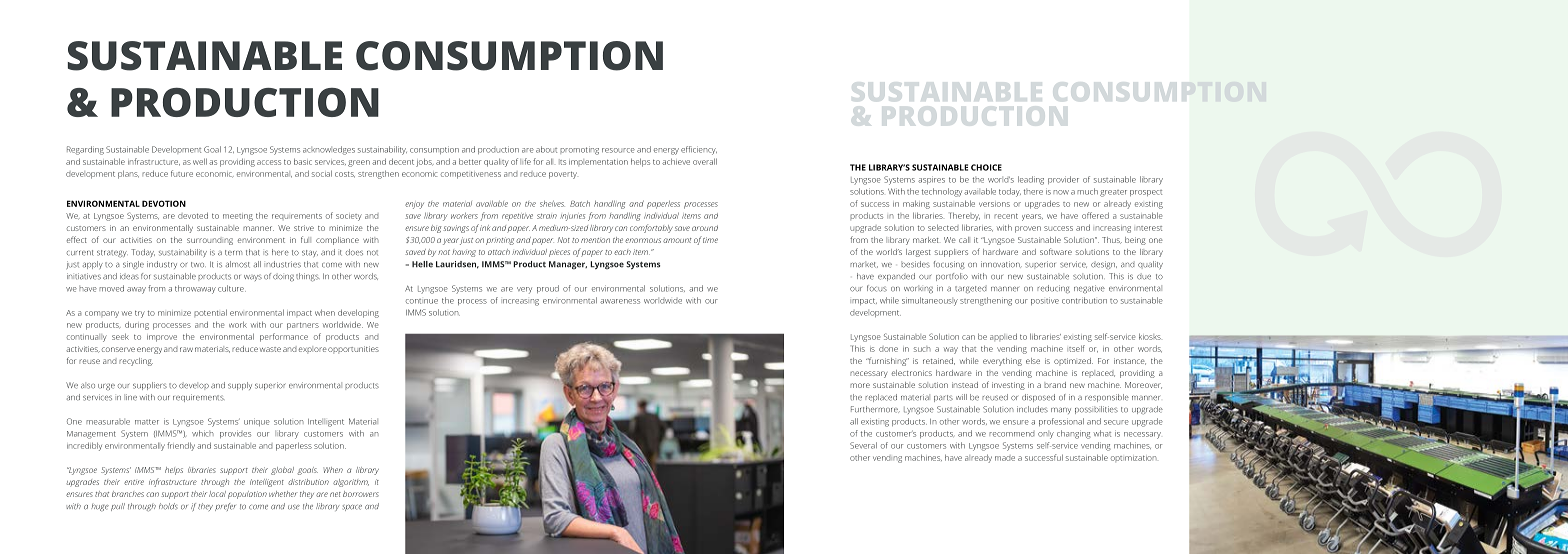 The image size is (1568, 554). I want to click on mention, so click(595, 240).
